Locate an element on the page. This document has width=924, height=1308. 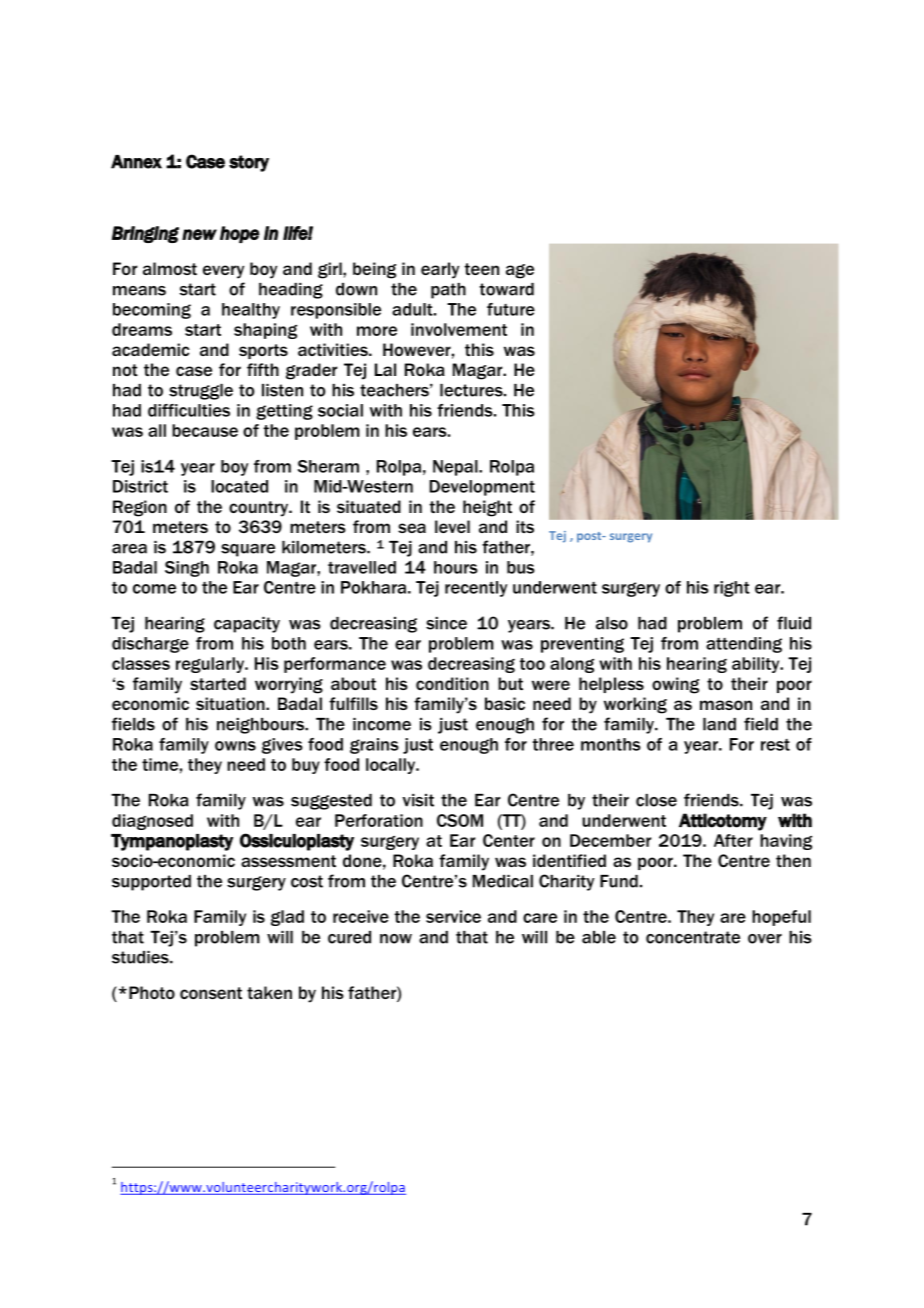
age is located at coordinates (520, 271).
